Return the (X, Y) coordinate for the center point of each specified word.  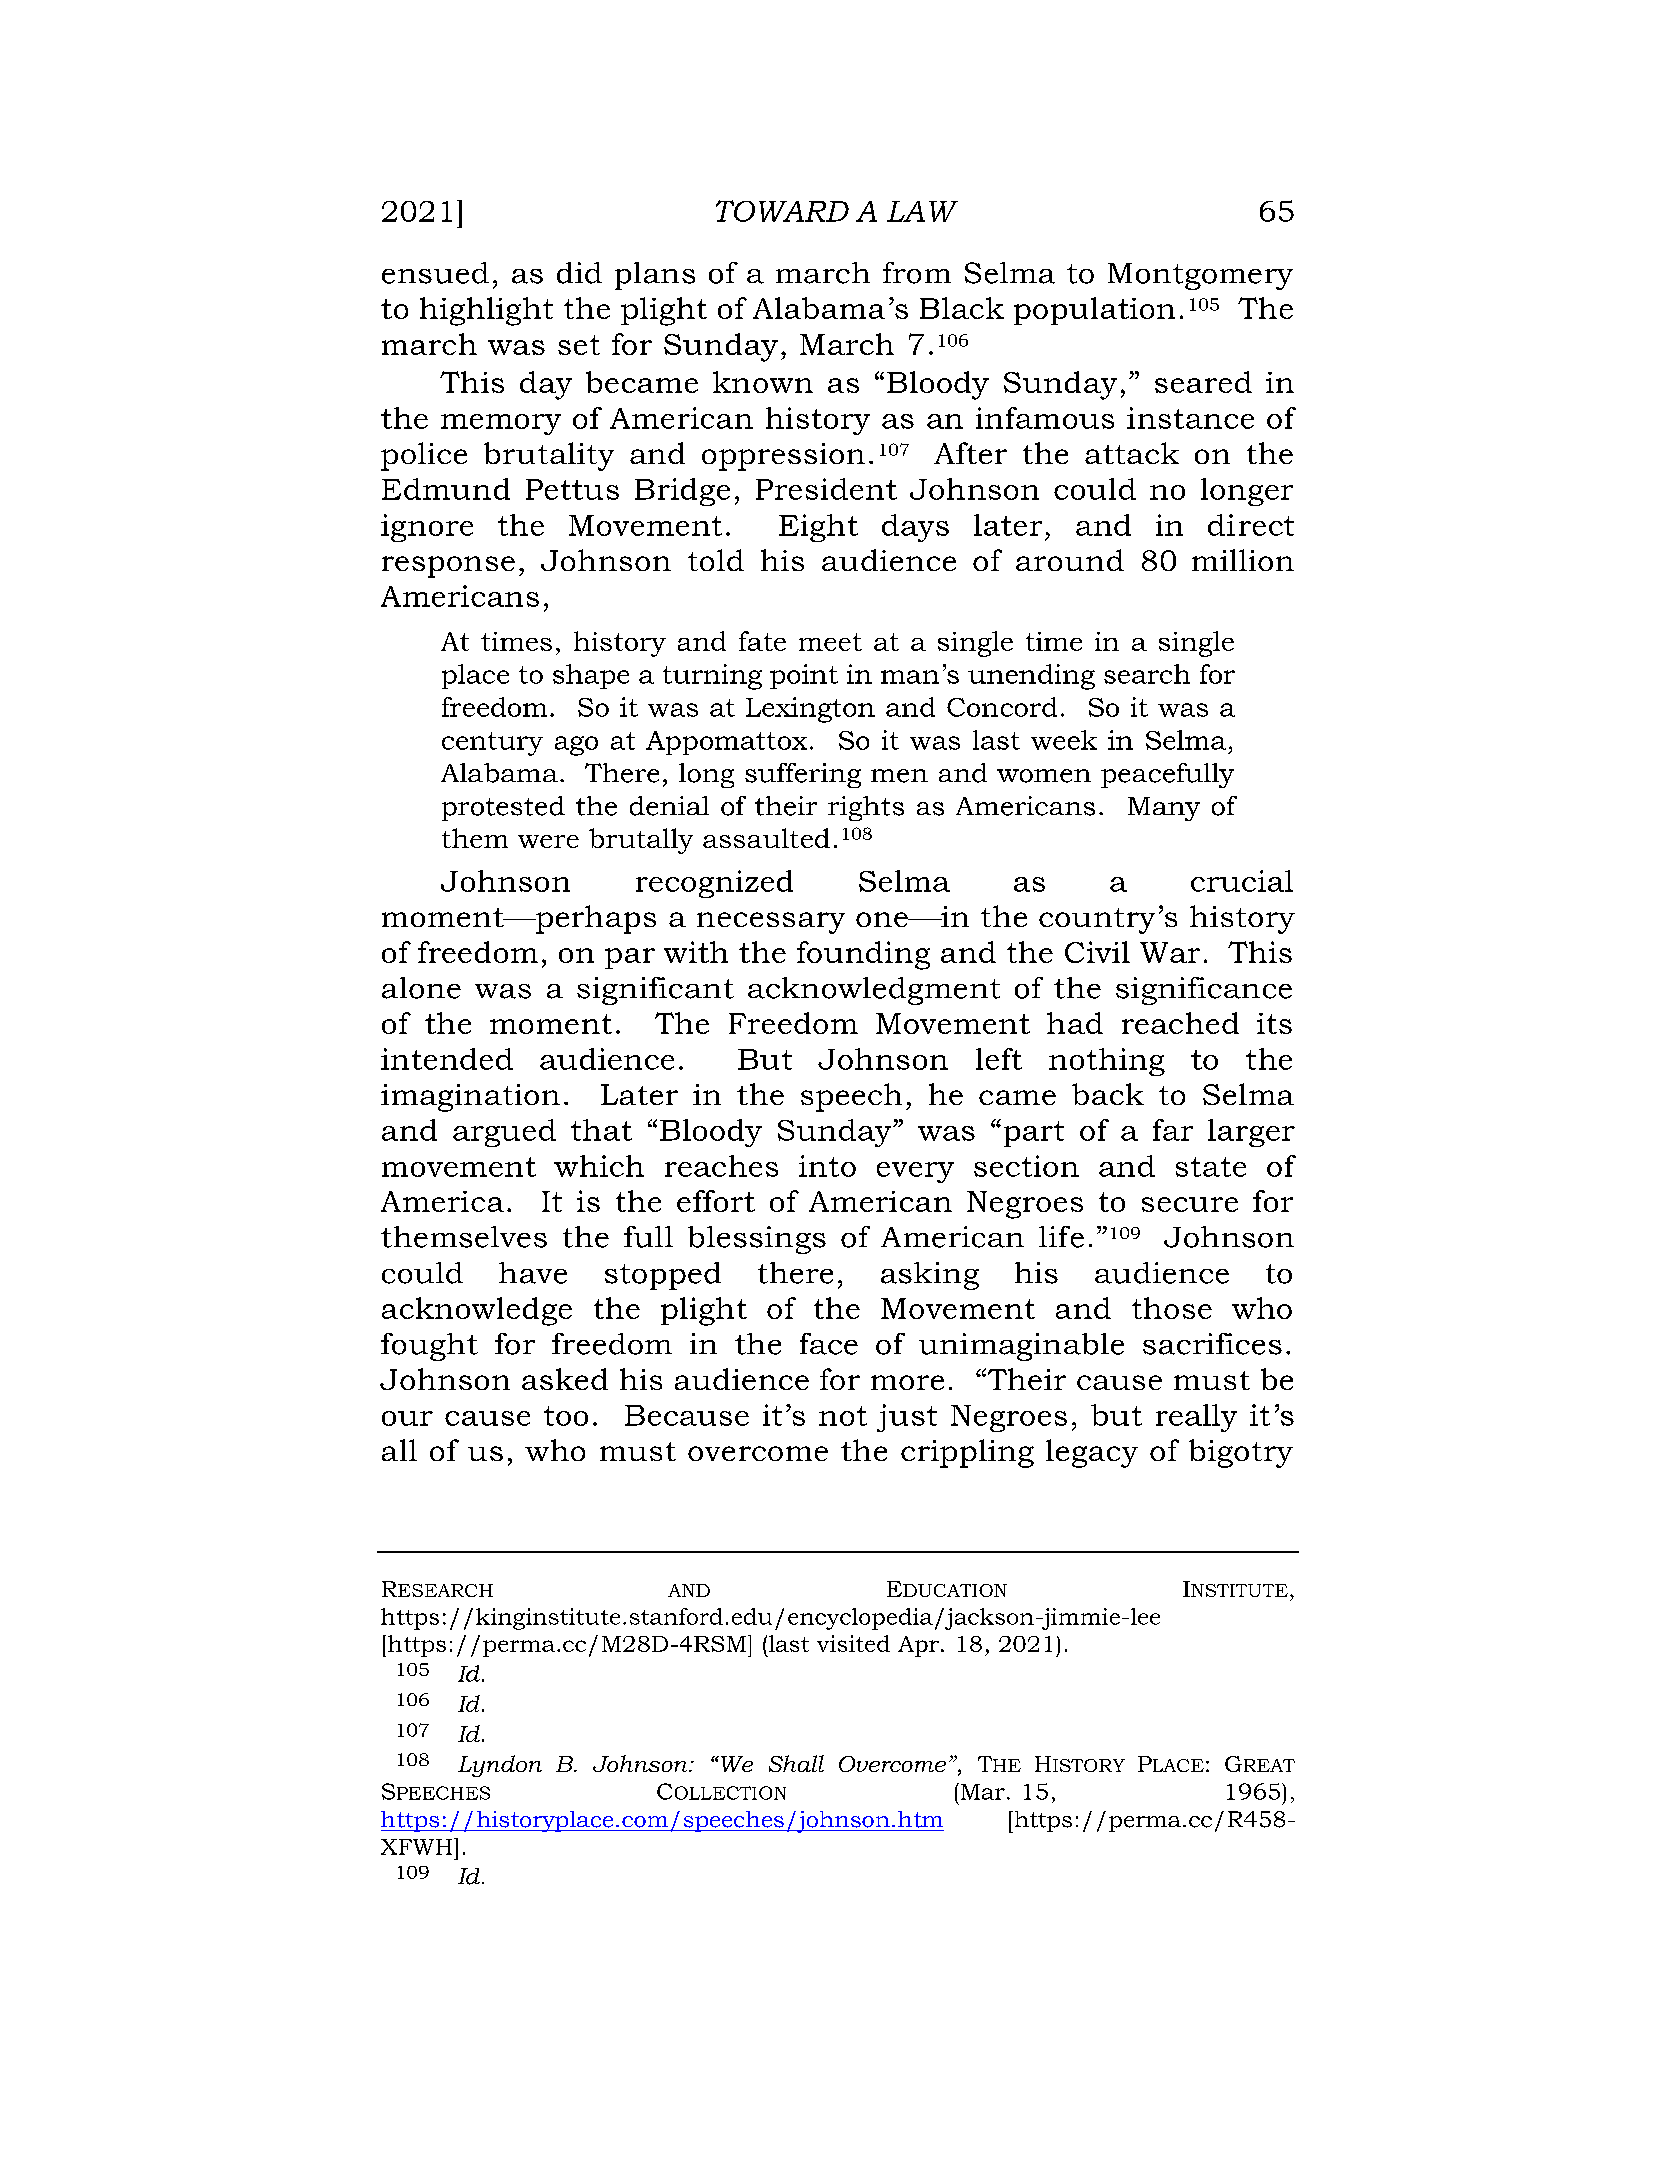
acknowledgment (874, 991)
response (448, 567)
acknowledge (477, 1311)
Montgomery (1200, 276)
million (1243, 560)
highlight (486, 311)
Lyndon (500, 1766)
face (829, 1344)
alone (421, 988)
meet (830, 642)
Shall (796, 1763)
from (917, 273)
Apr (918, 1646)
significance (1204, 991)
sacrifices (1212, 1344)
